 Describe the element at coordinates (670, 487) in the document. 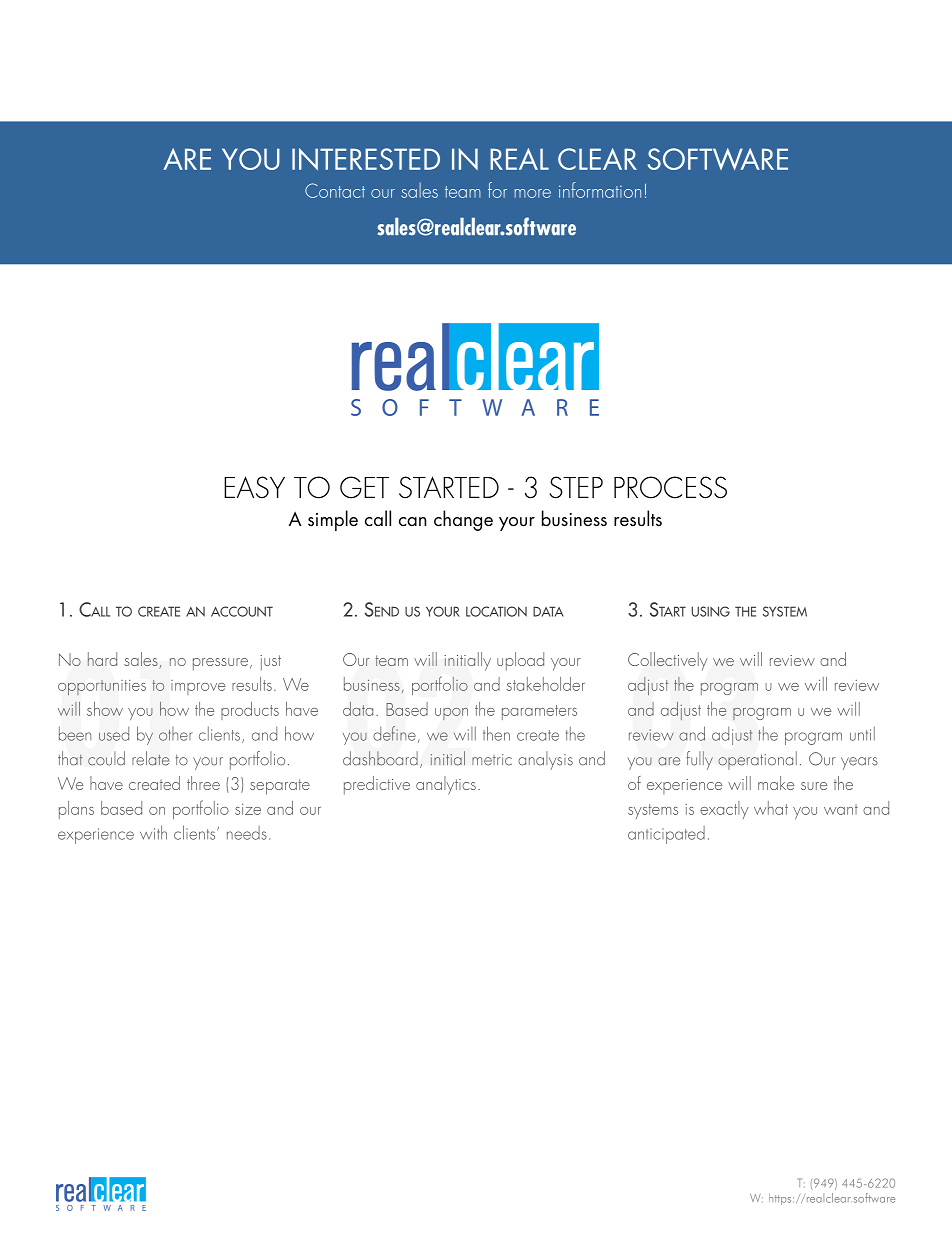

I see `PROCESS` at that location.
